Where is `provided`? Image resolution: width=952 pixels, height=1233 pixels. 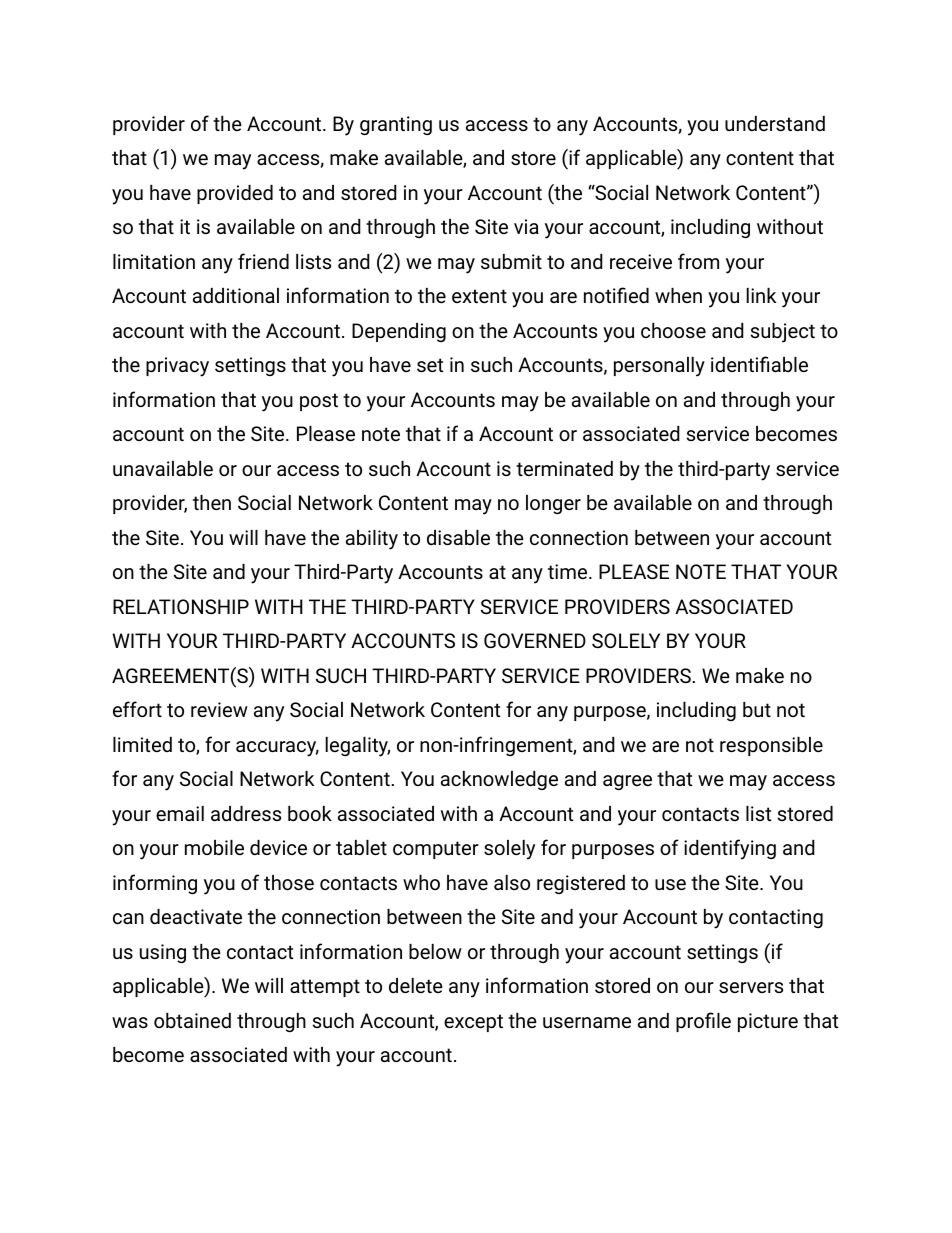
provided is located at coordinates (235, 194).
